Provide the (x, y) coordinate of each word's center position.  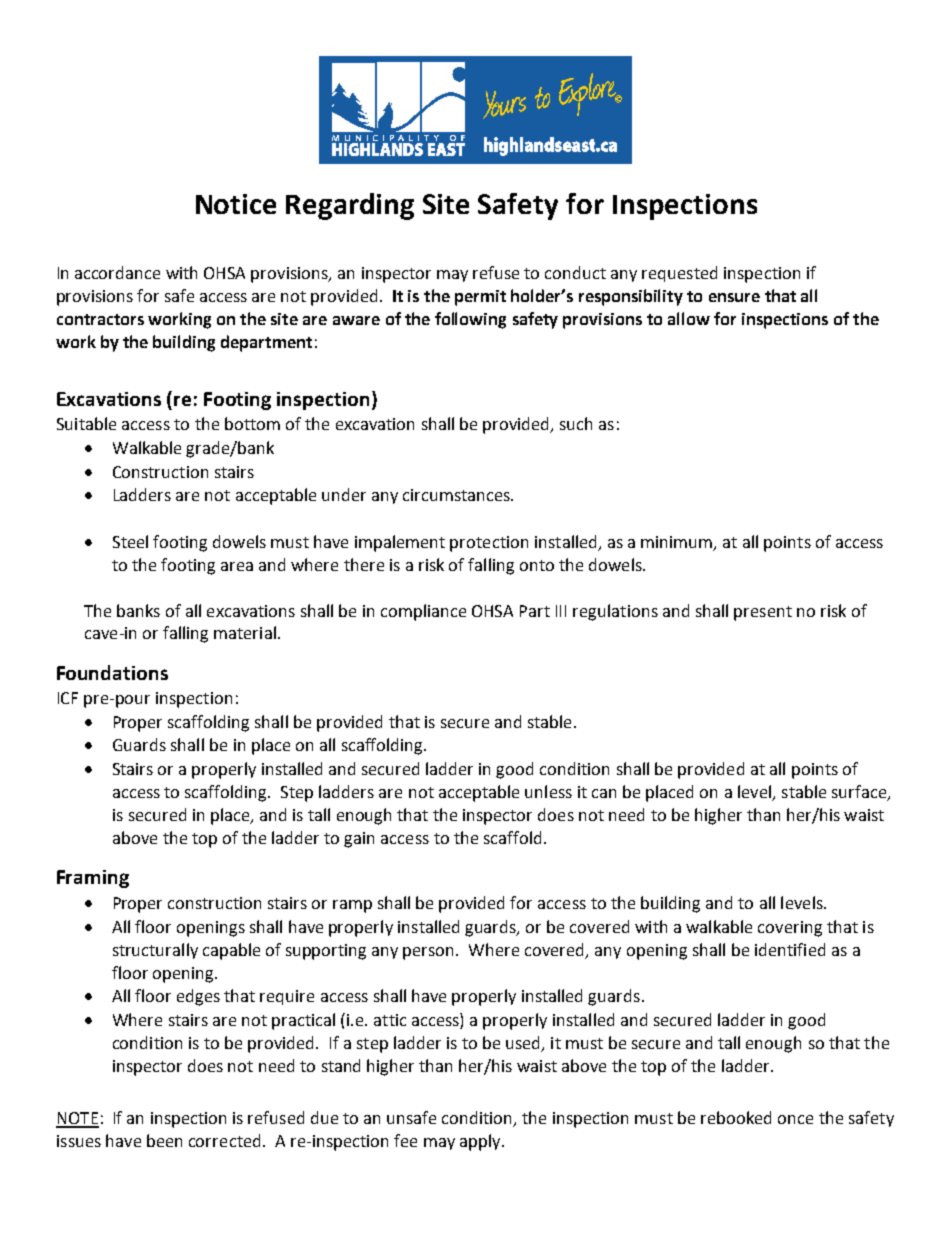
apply (481, 1142)
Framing (93, 879)
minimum (678, 543)
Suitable (86, 423)
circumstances (457, 495)
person (430, 953)
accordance (117, 272)
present (763, 613)
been (164, 1140)
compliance (423, 612)
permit (480, 298)
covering (790, 929)
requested (679, 274)
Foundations (112, 672)
